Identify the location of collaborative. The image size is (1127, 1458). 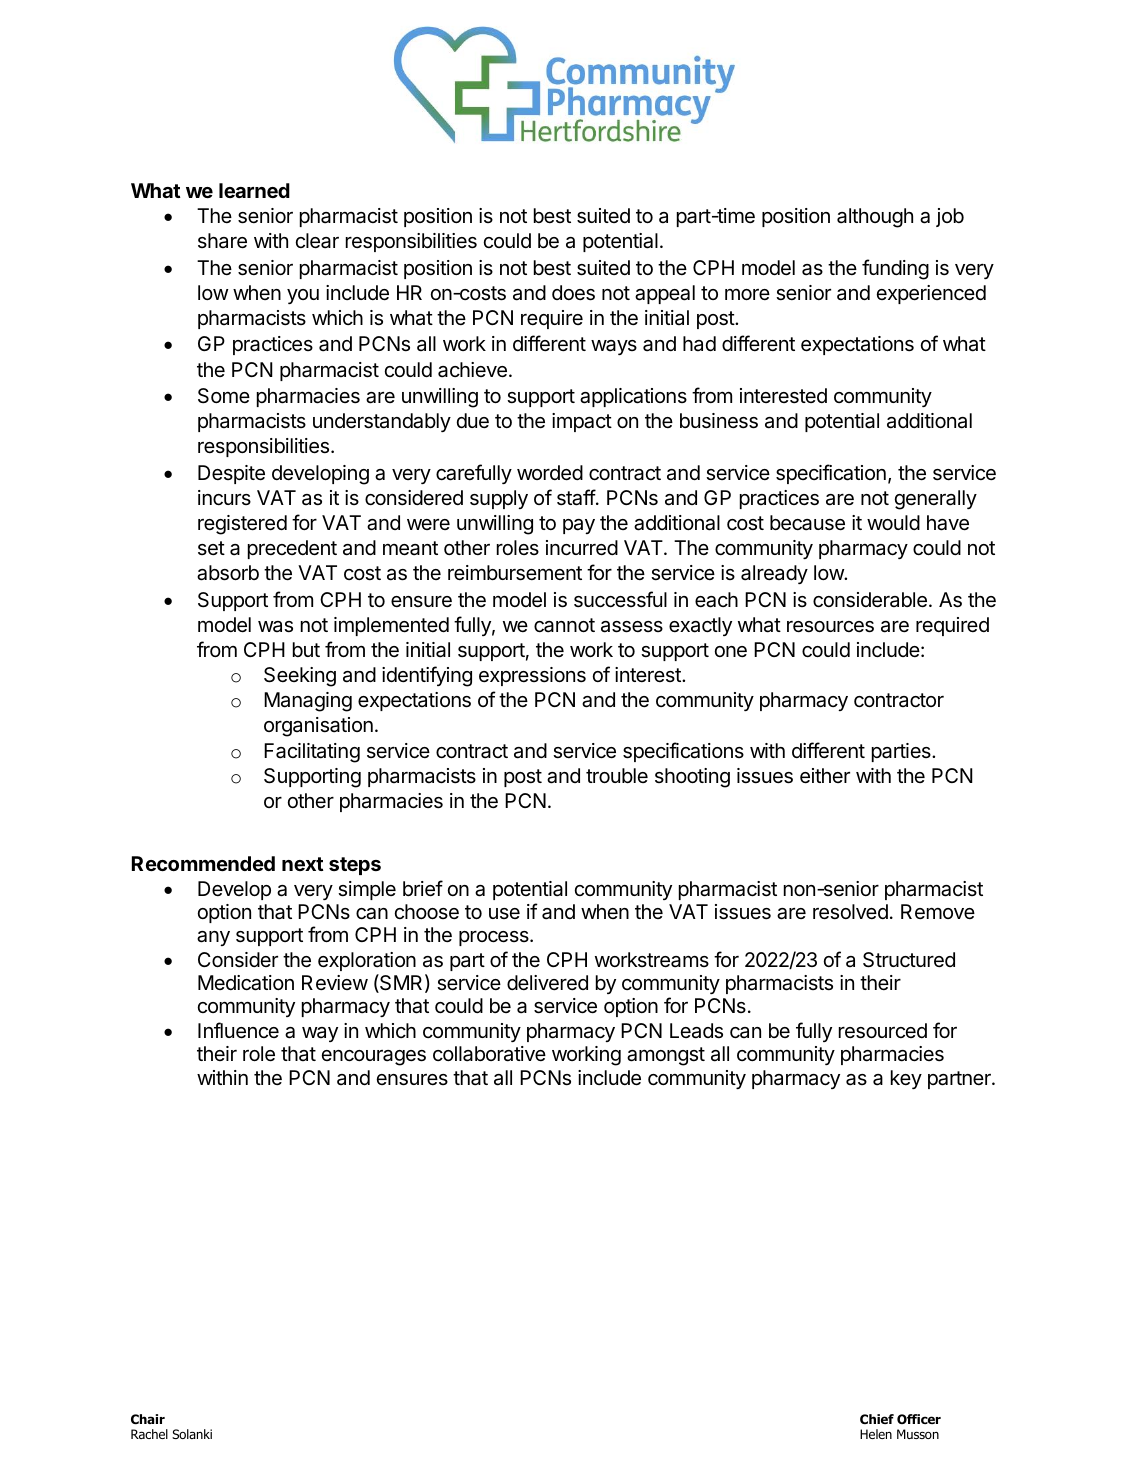
(489, 1054).
